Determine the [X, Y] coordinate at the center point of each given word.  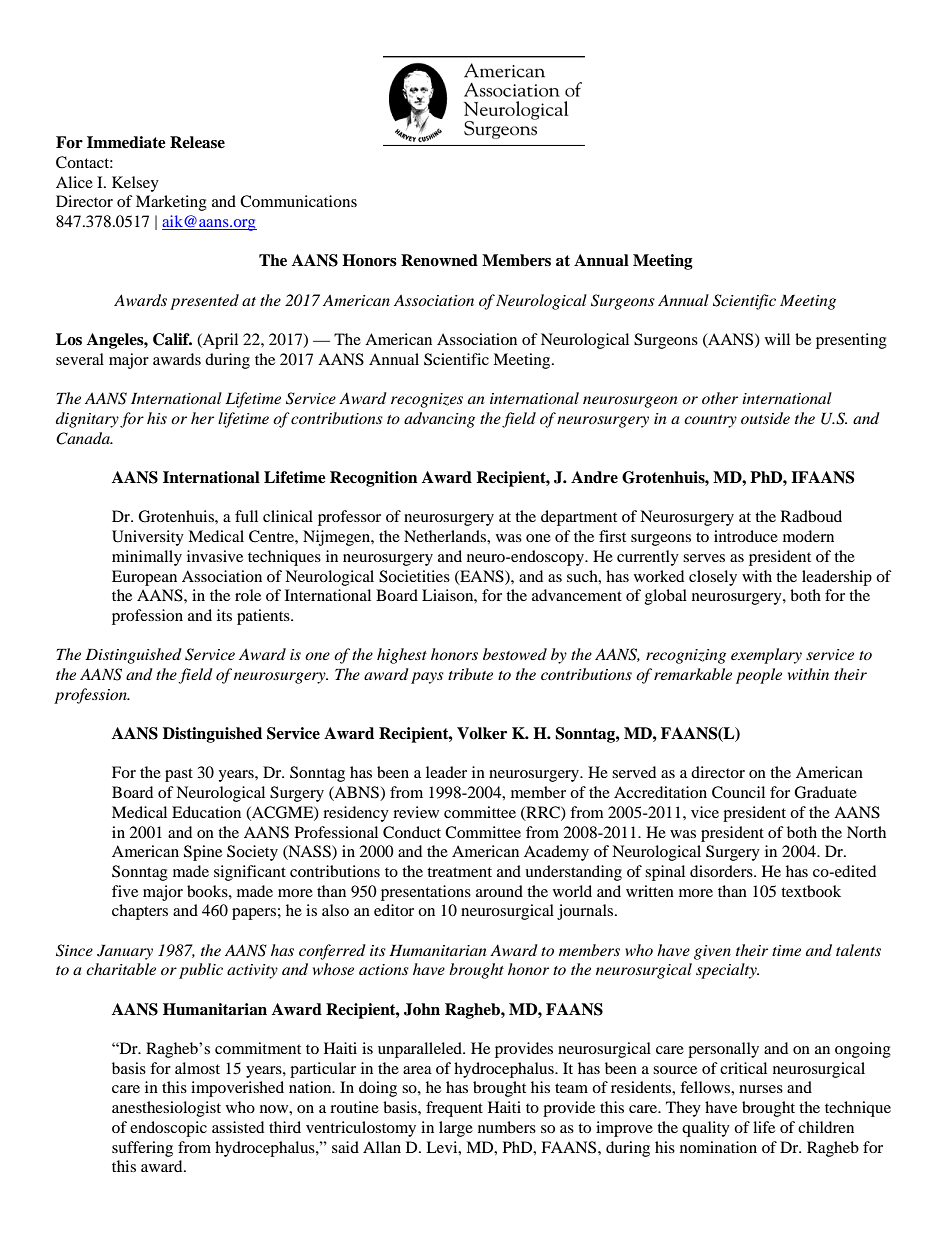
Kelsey [135, 184]
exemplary [766, 656]
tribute [470, 674]
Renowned [439, 260]
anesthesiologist [166, 1109]
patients [264, 617]
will [777, 339]
